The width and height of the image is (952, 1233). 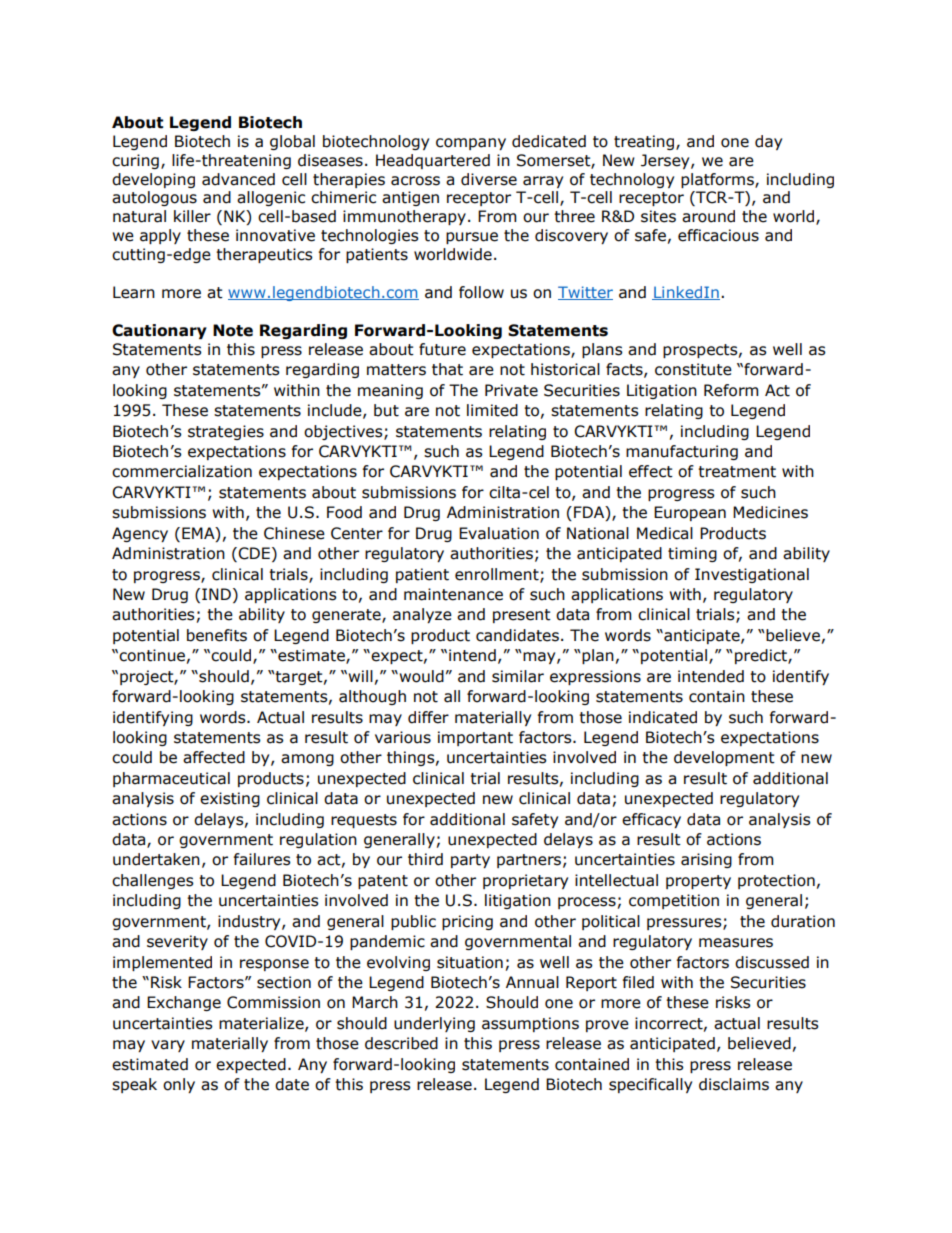 What do you see at coordinates (217, 635) in the image?
I see `benefits` at bounding box center [217, 635].
